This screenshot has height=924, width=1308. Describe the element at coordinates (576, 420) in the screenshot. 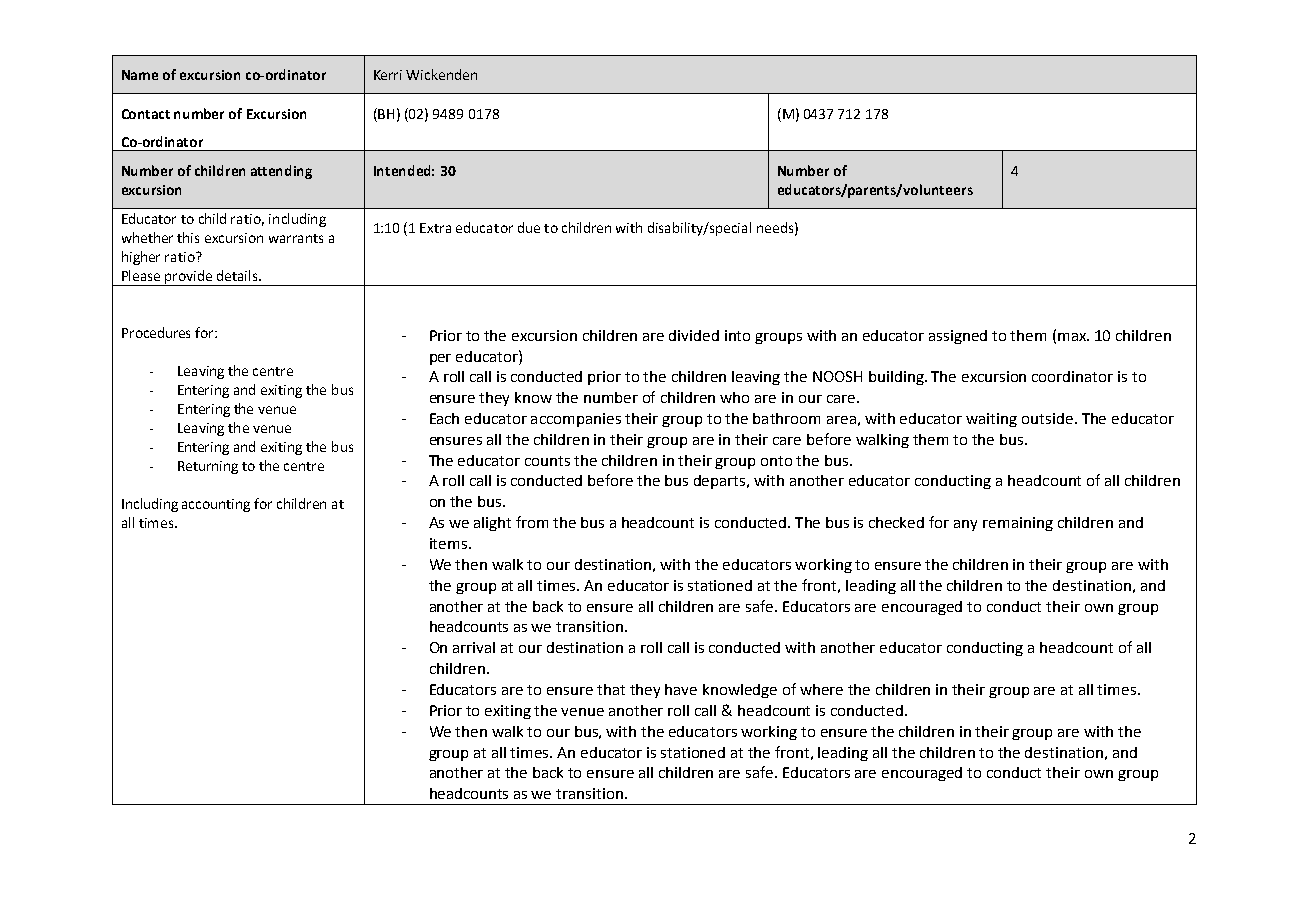

I see `accompanies` at that location.
